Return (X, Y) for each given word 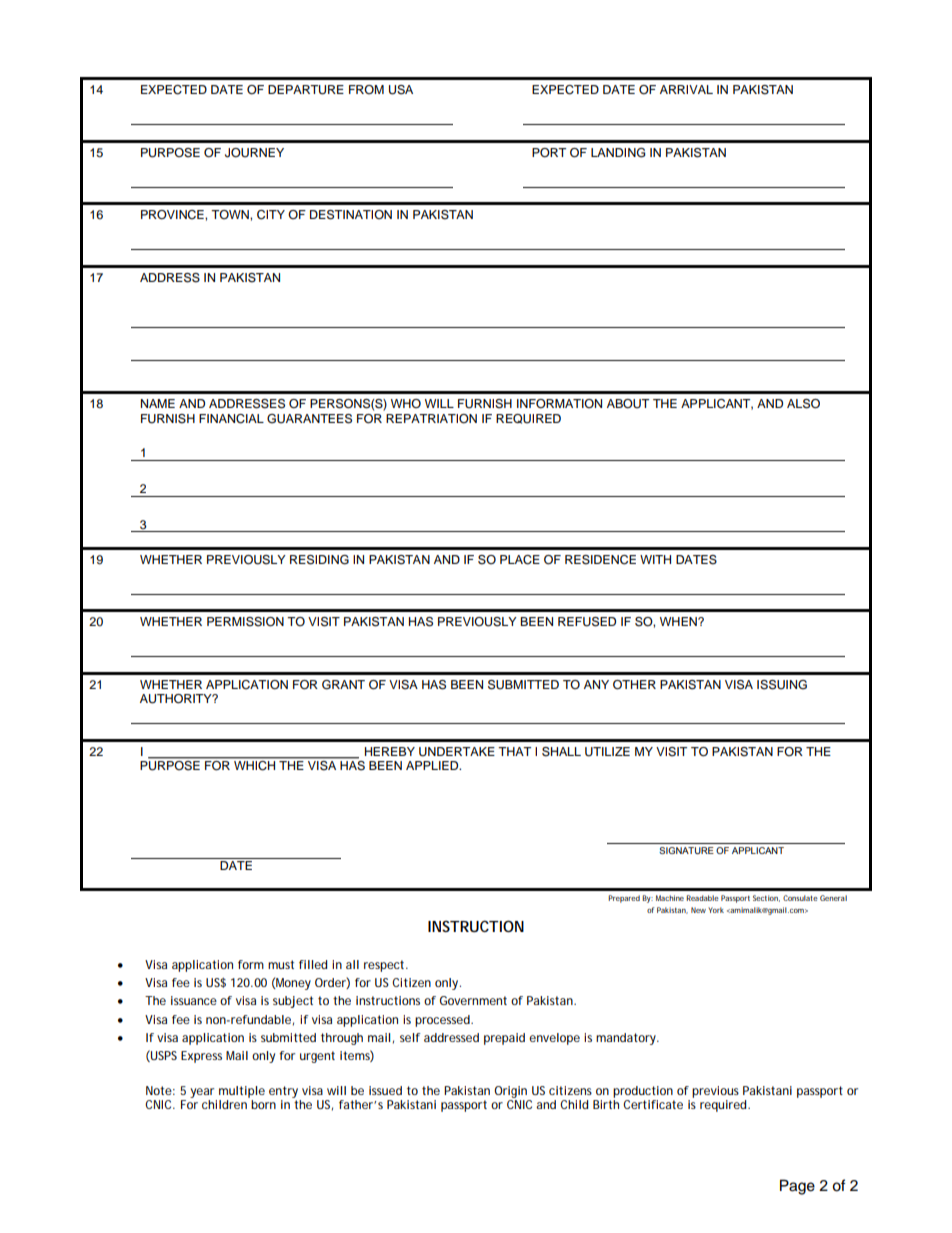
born (263, 1104)
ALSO (803, 404)
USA (401, 90)
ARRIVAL (686, 89)
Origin (510, 1092)
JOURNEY (254, 153)
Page (797, 1187)
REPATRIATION (431, 419)
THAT (514, 751)
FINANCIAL (231, 419)
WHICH (254, 765)
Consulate (800, 898)
